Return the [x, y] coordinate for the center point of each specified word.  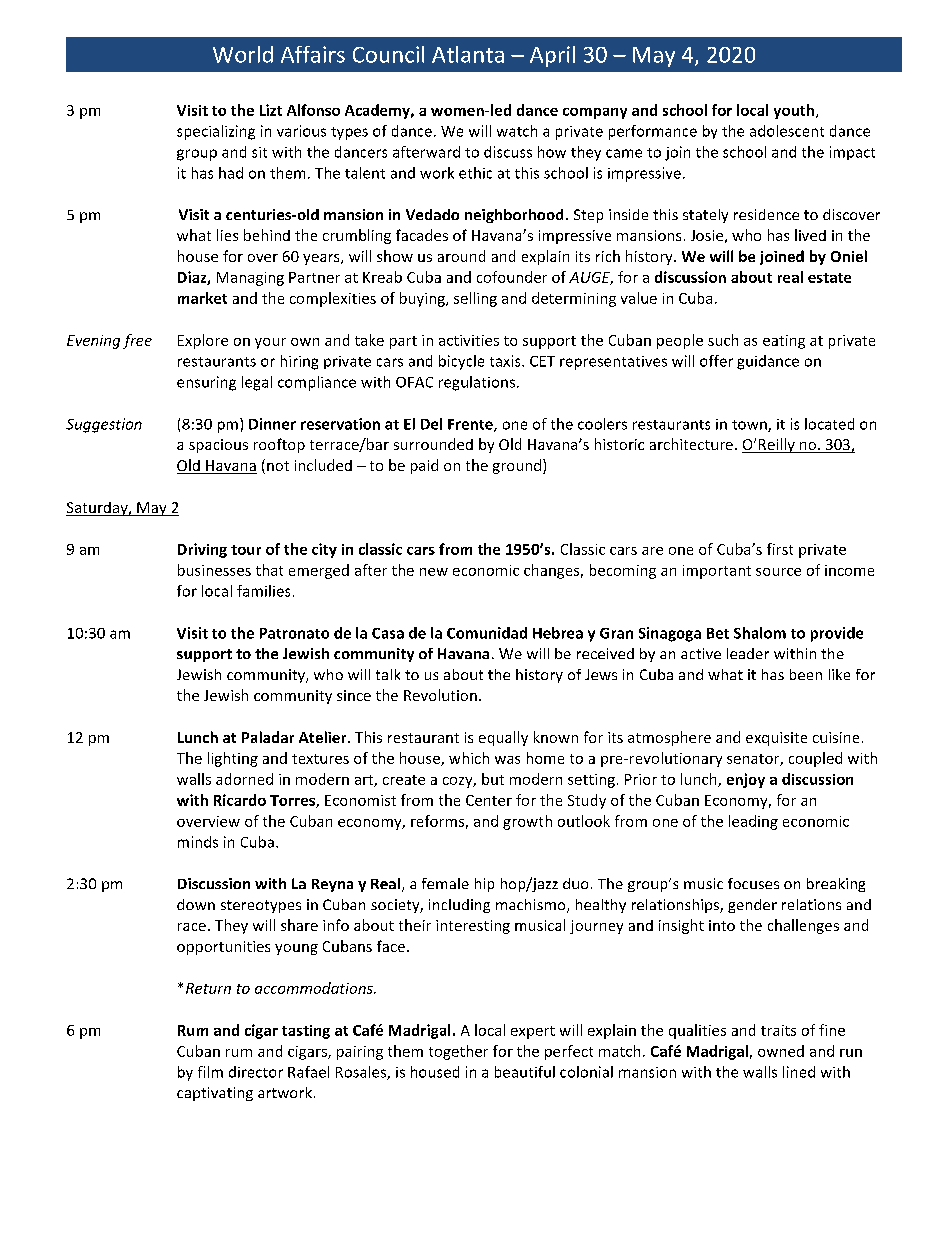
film [210, 1072]
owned [781, 1051]
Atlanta [468, 54]
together [458, 1052]
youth [795, 111]
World [243, 54]
